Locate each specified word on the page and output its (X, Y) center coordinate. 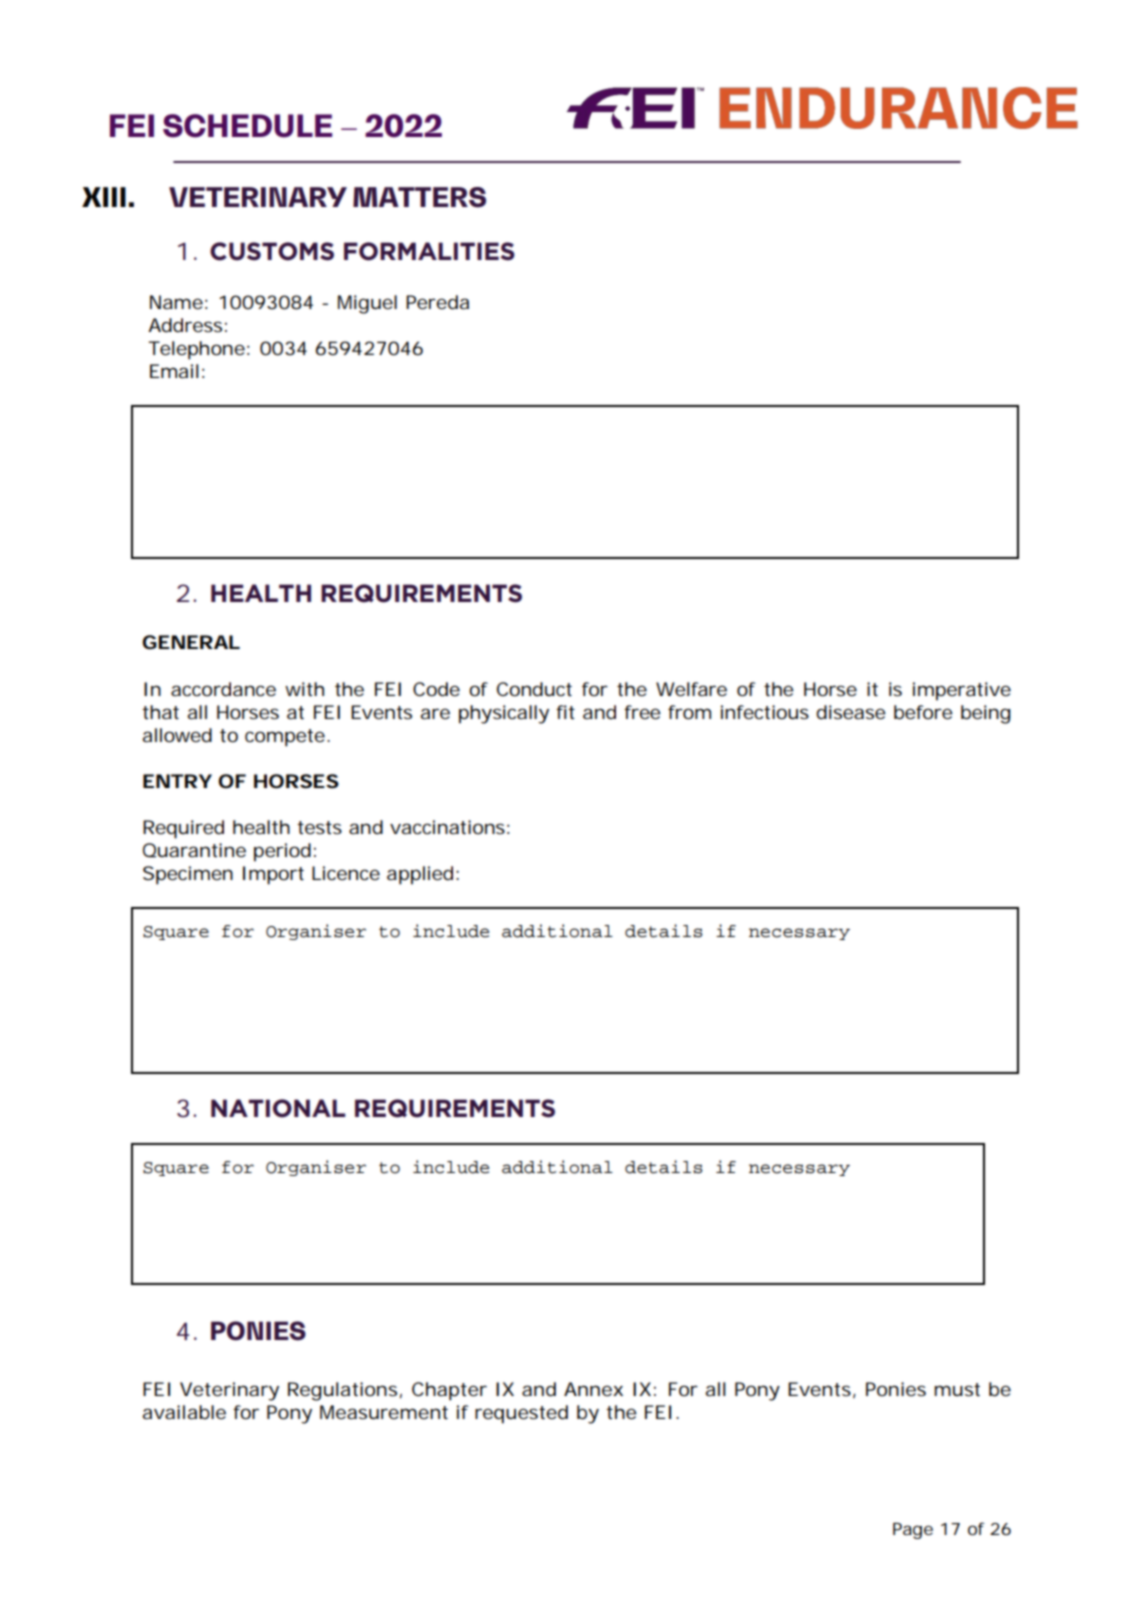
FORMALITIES (429, 251)
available (184, 1412)
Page (913, 1531)
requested (521, 1414)
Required (183, 829)
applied (420, 875)
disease (851, 712)
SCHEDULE (247, 126)
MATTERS (419, 197)
